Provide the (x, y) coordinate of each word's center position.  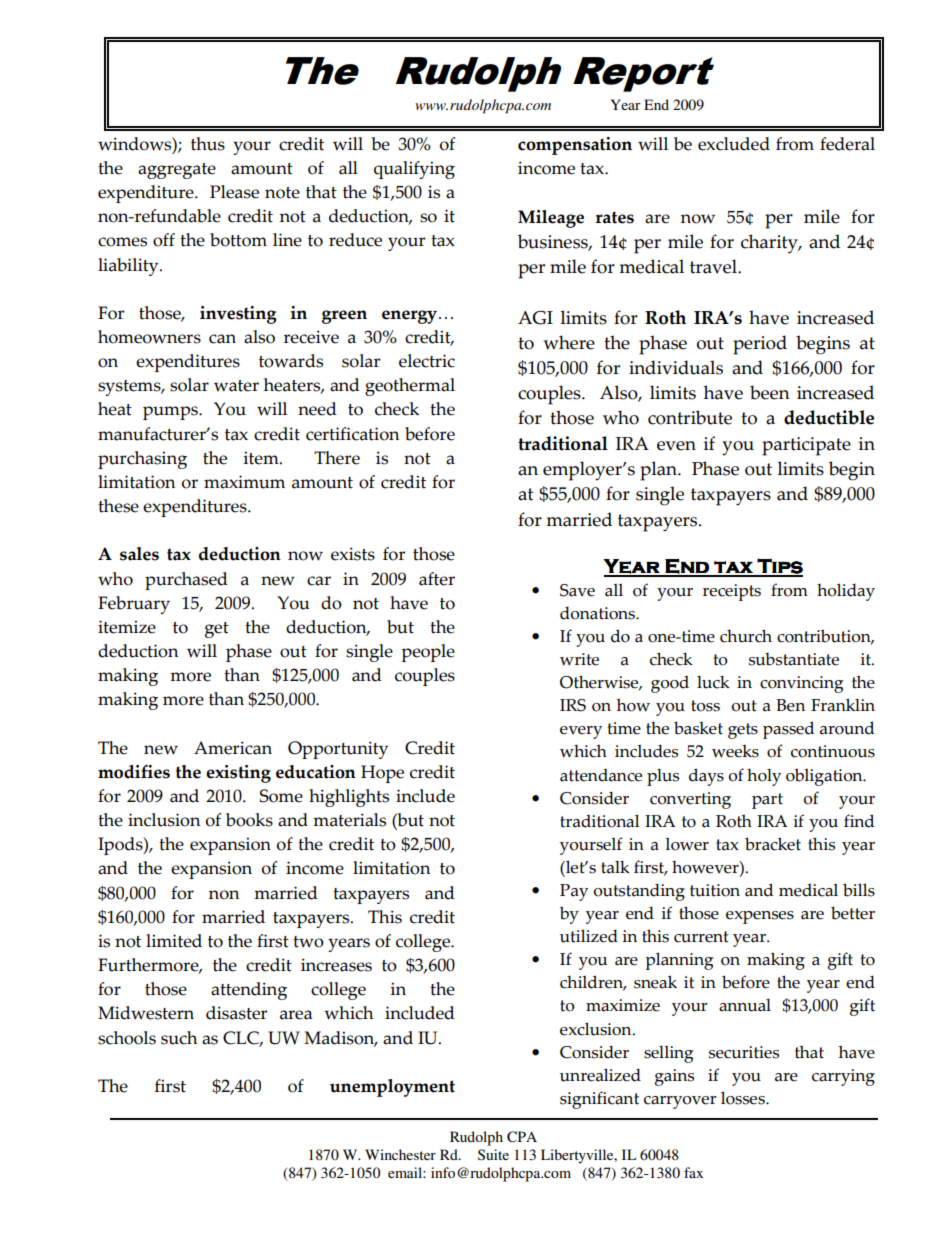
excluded (734, 144)
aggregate (177, 171)
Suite (493, 1154)
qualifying (414, 170)
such (179, 1038)
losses (744, 1098)
